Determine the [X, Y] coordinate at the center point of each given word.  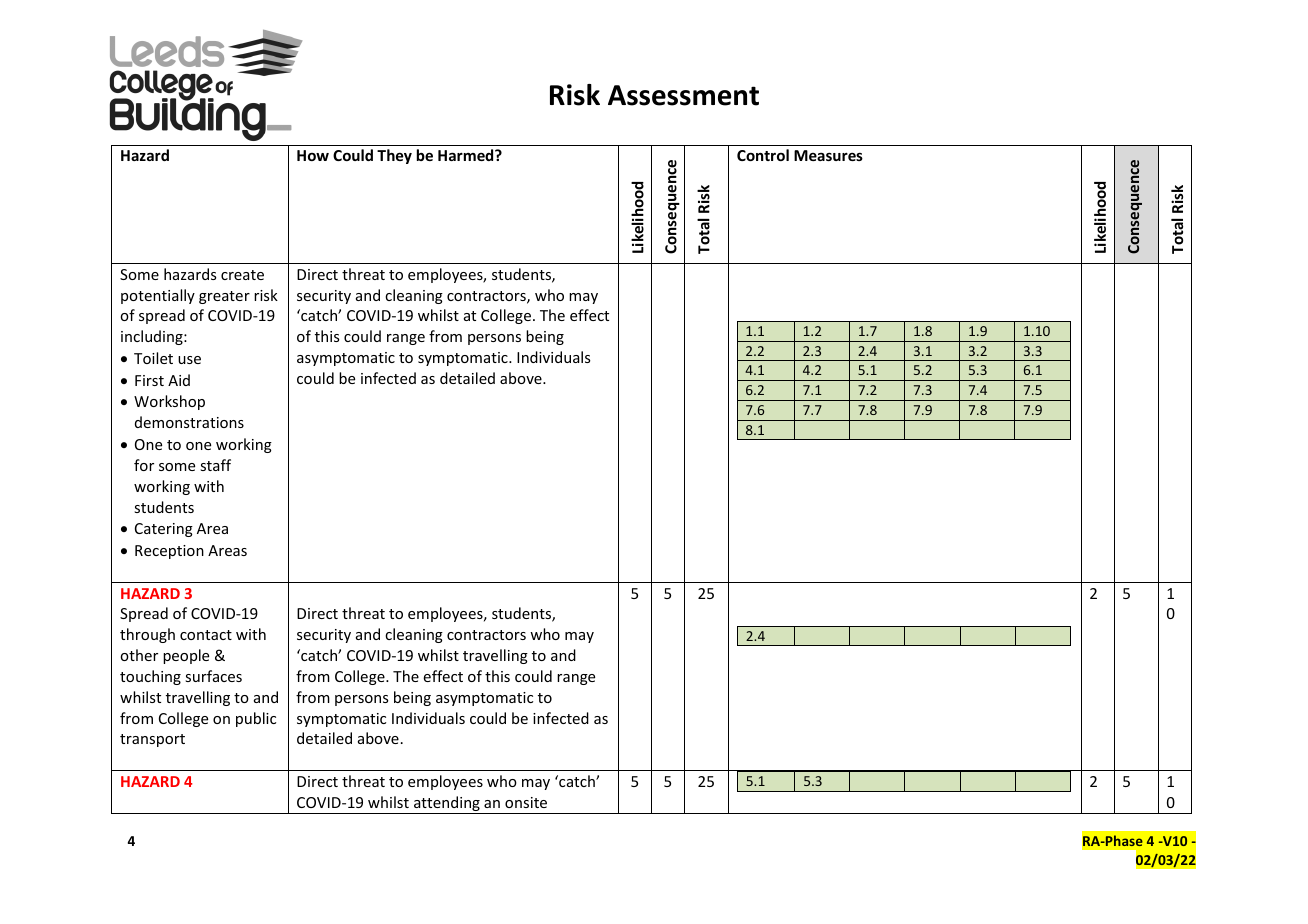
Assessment [683, 95]
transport [152, 740]
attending [447, 805]
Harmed [467, 155]
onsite [526, 802]
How [313, 155]
